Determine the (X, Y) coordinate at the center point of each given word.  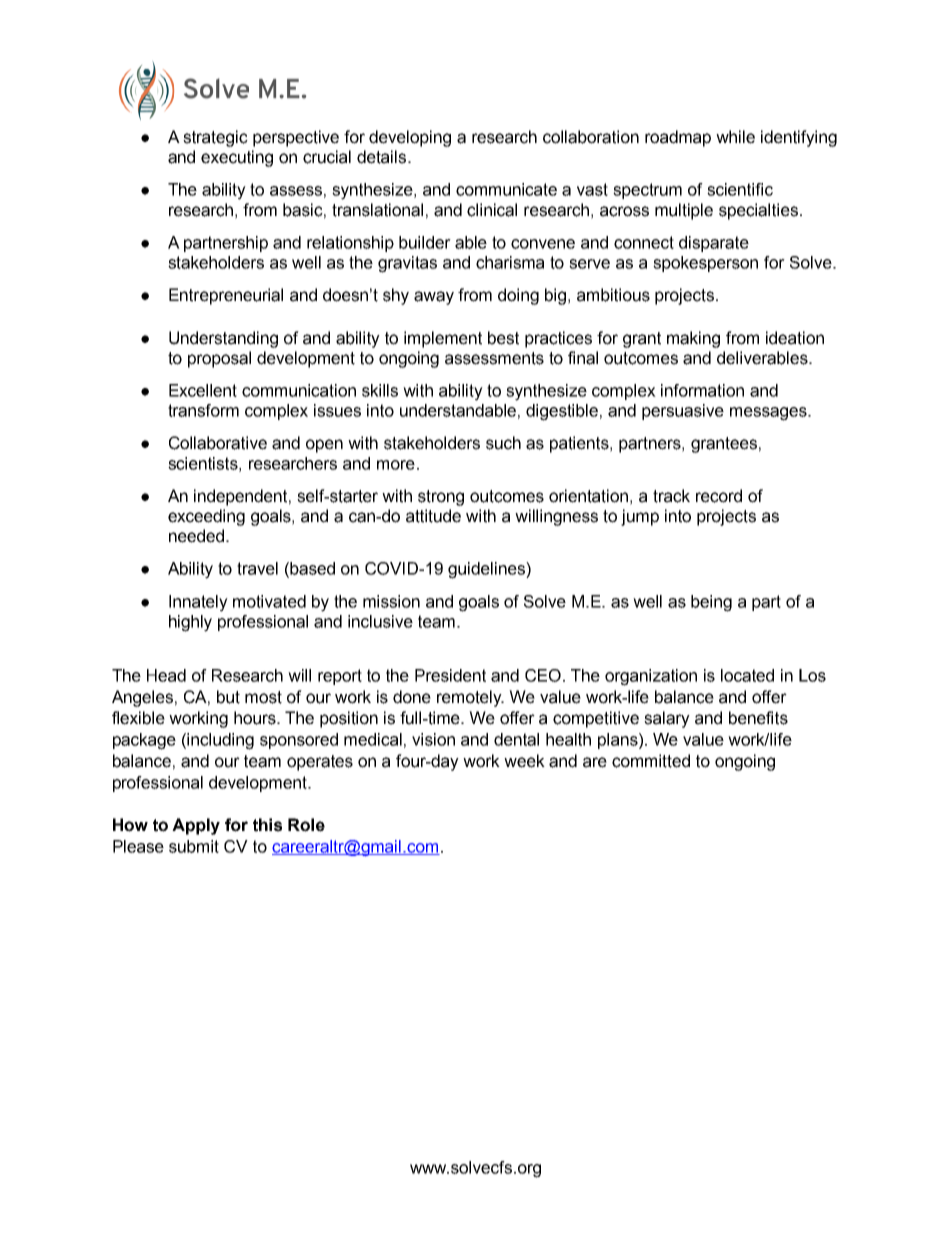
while (735, 137)
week (524, 761)
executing (237, 158)
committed (651, 761)
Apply (196, 826)
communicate (506, 189)
